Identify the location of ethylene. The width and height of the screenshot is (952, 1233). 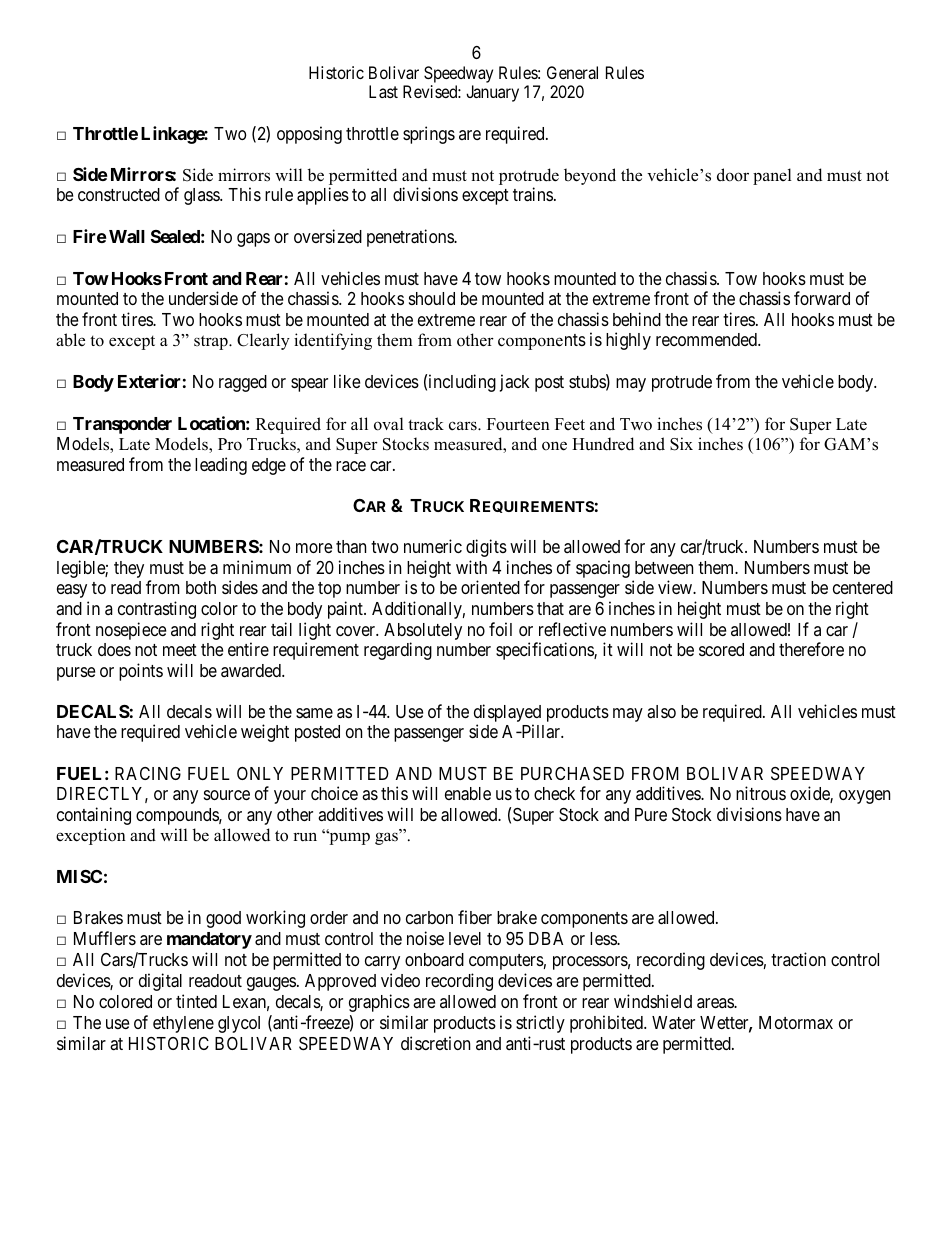
(183, 1024).
